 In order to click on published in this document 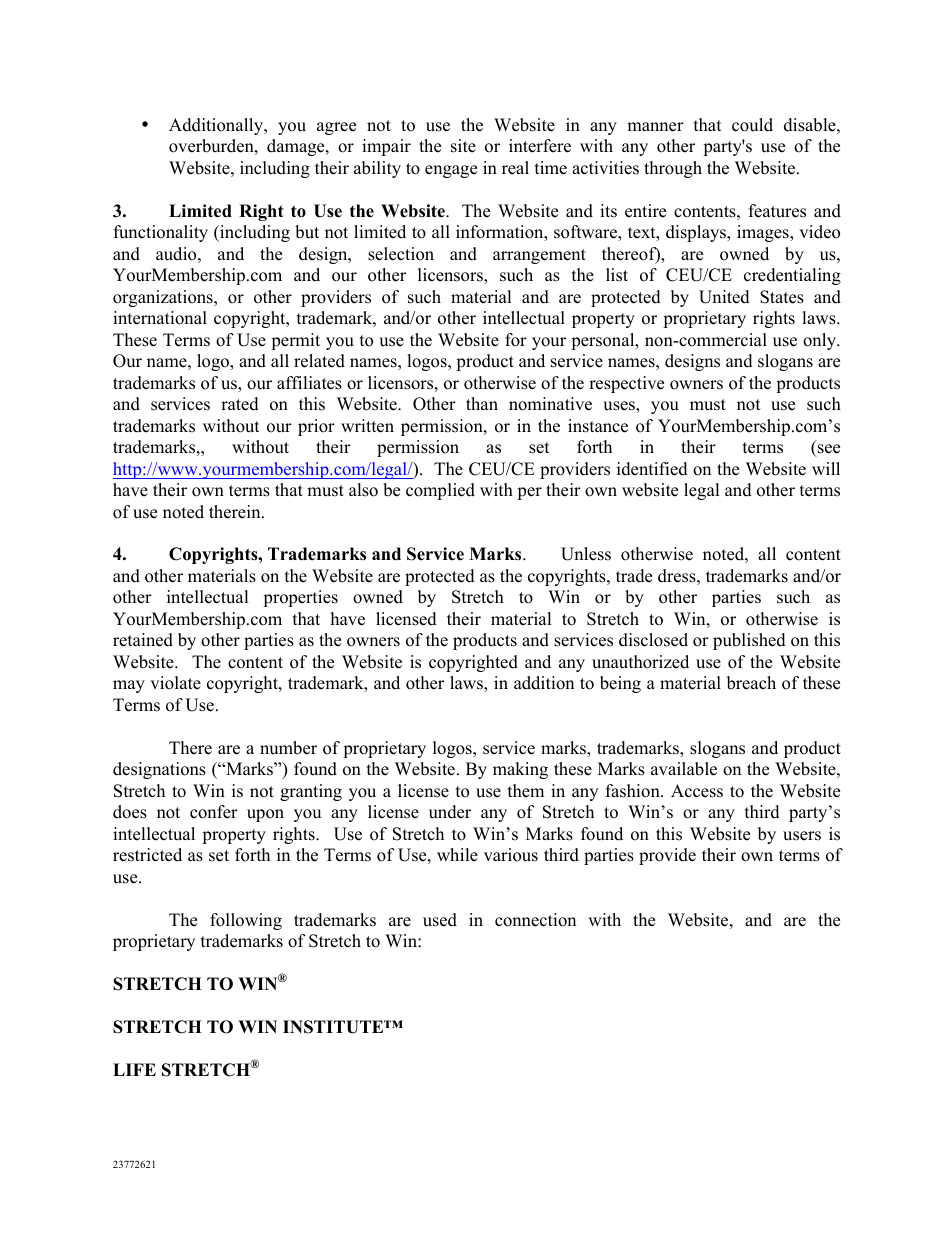, I will do `click(749, 641)`.
